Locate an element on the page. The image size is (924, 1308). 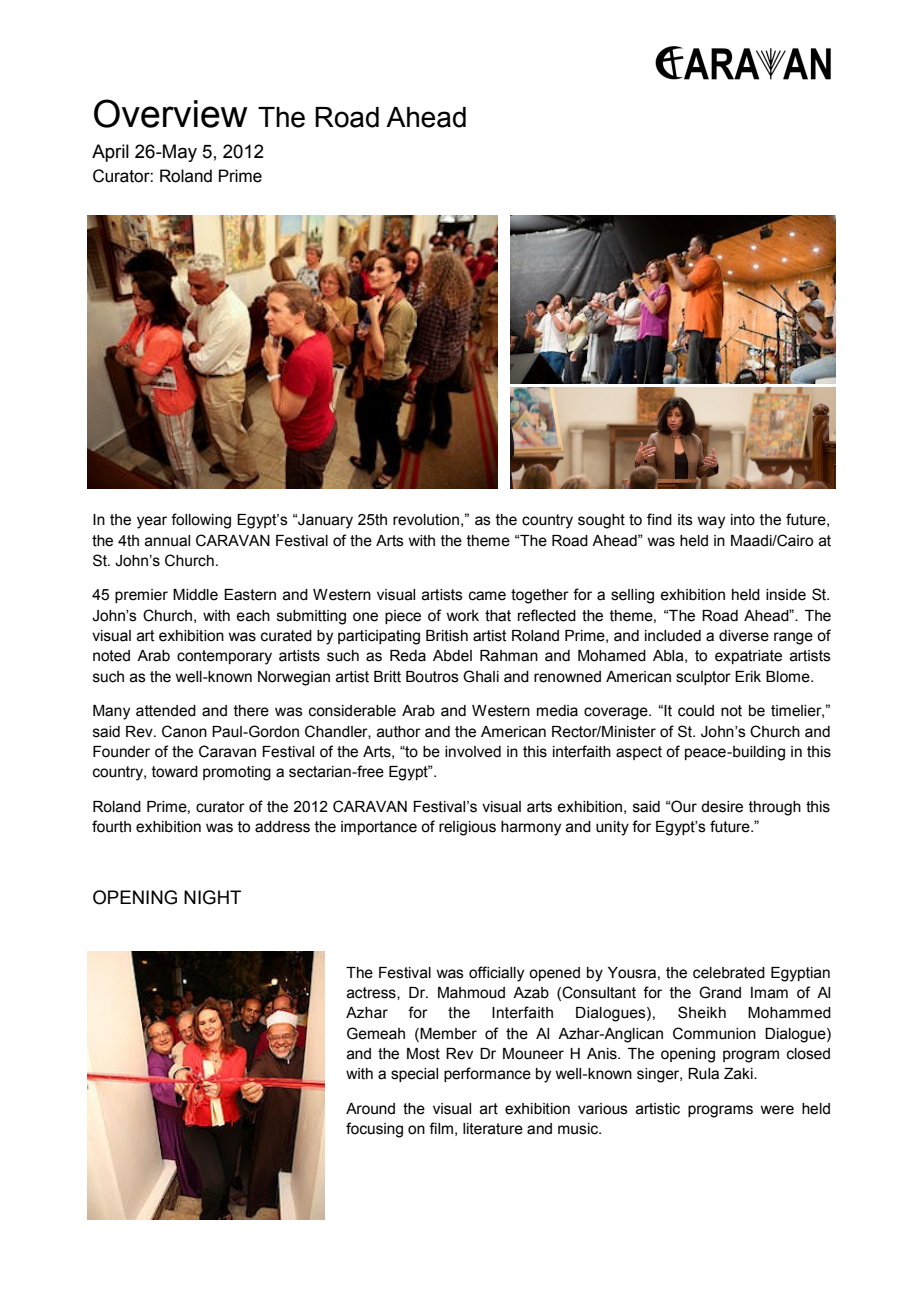
work is located at coordinates (462, 616).
